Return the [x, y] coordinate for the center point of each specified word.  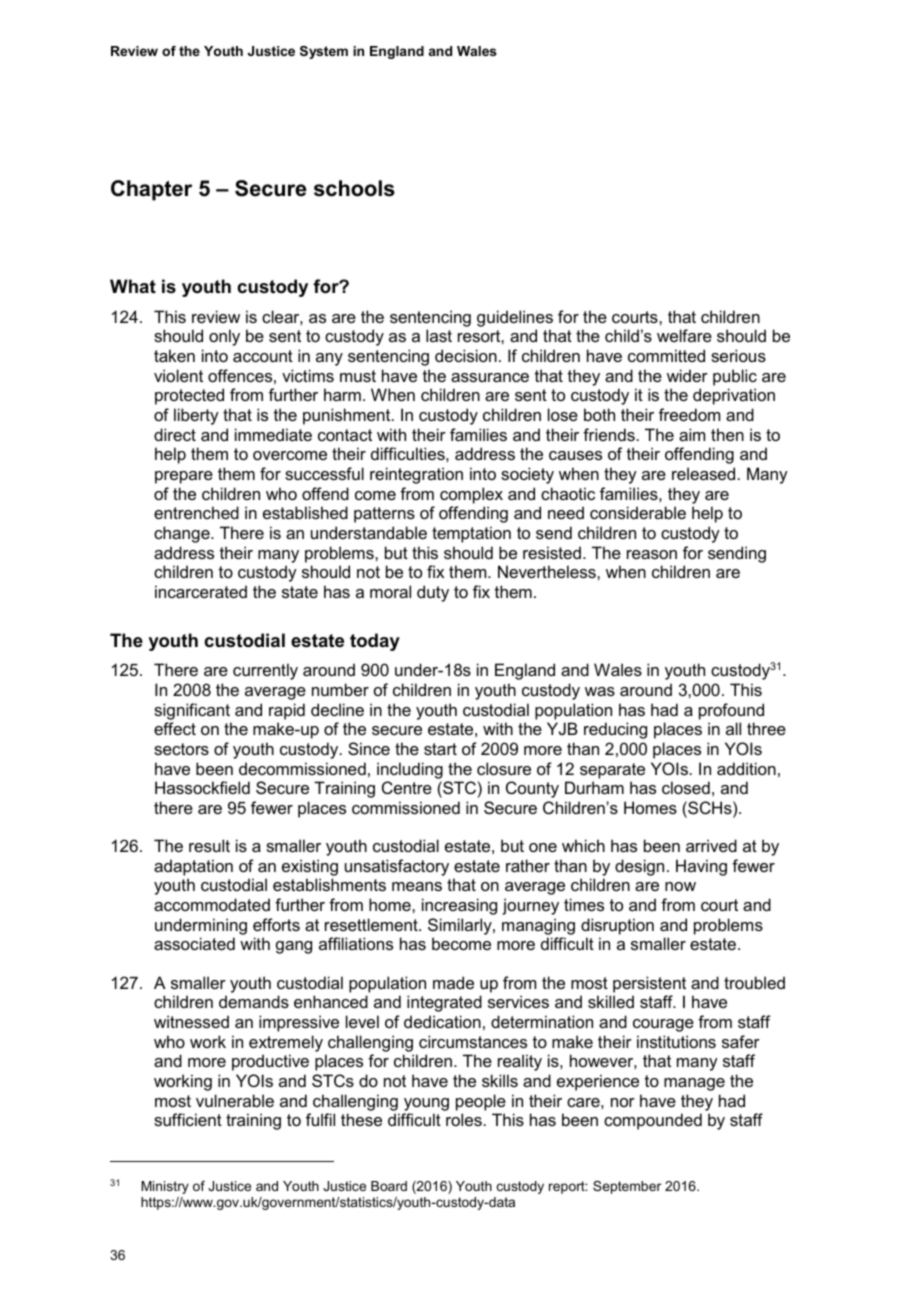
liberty [196, 416]
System [324, 52]
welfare [684, 335]
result [209, 845]
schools [354, 188]
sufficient [188, 1119]
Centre [407, 787]
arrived [711, 845]
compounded [653, 1121]
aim [692, 434]
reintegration [416, 475]
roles [464, 1119]
